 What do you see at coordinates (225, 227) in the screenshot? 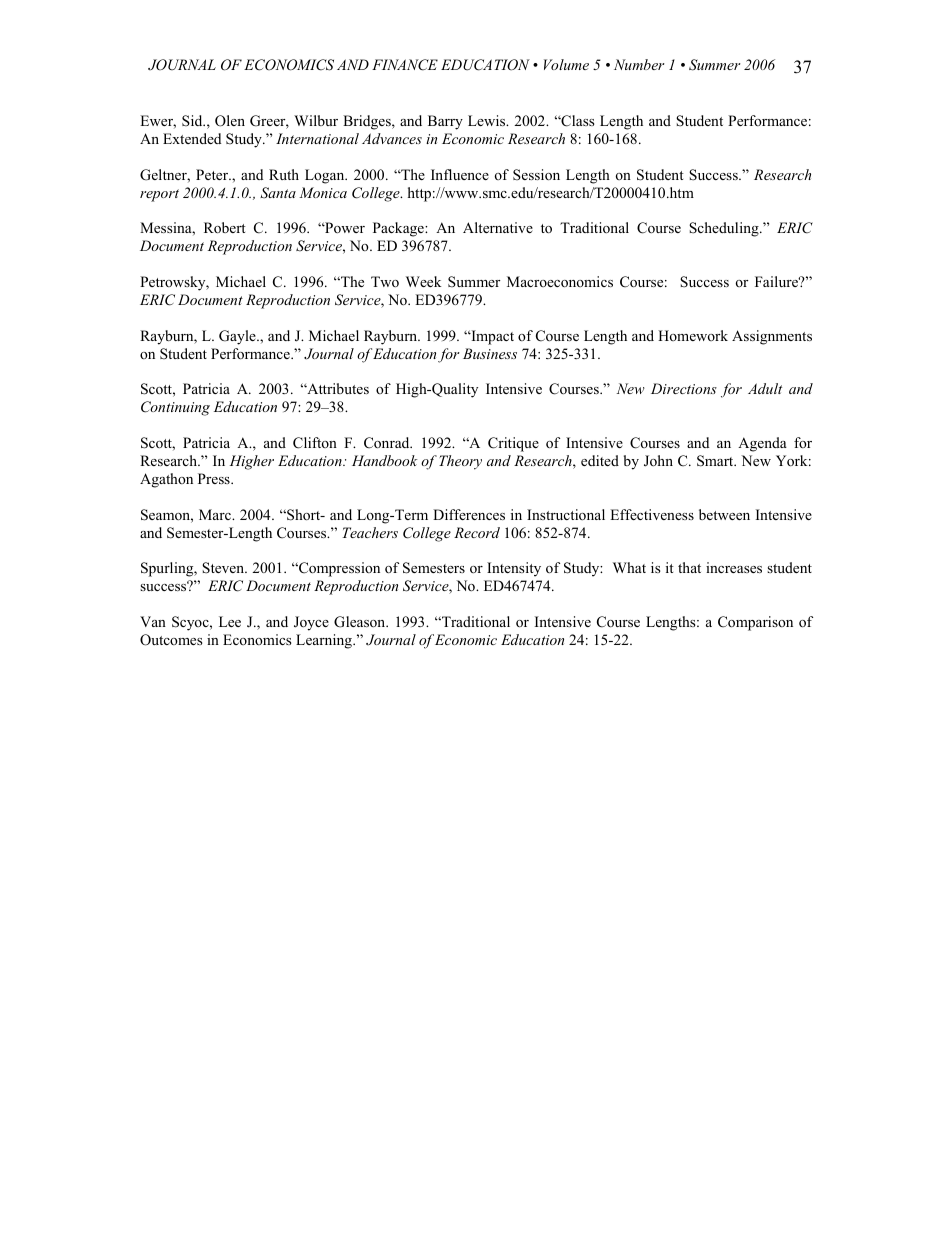
I see `Robert` at bounding box center [225, 227].
